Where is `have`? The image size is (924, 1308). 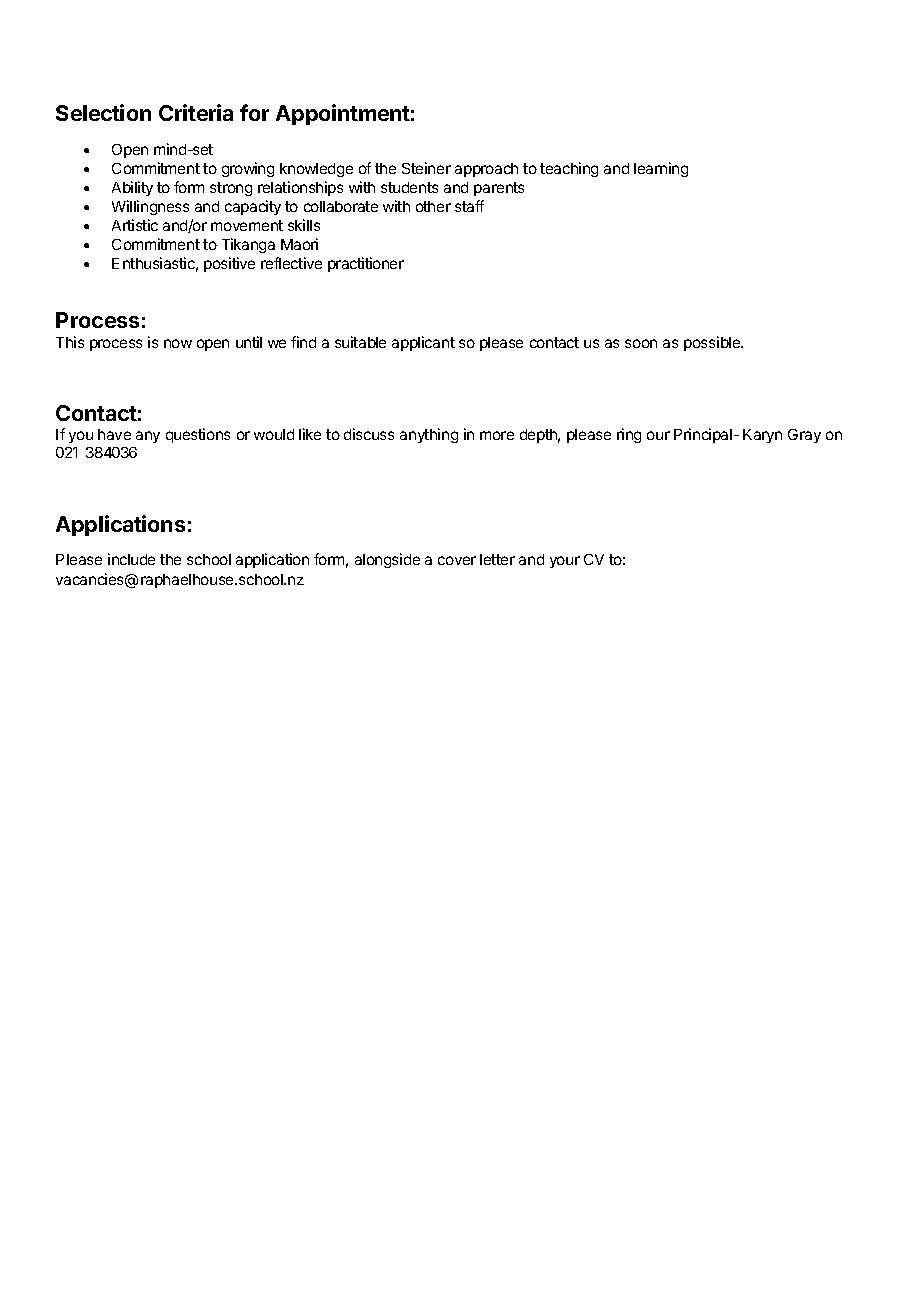
have is located at coordinates (114, 434).
